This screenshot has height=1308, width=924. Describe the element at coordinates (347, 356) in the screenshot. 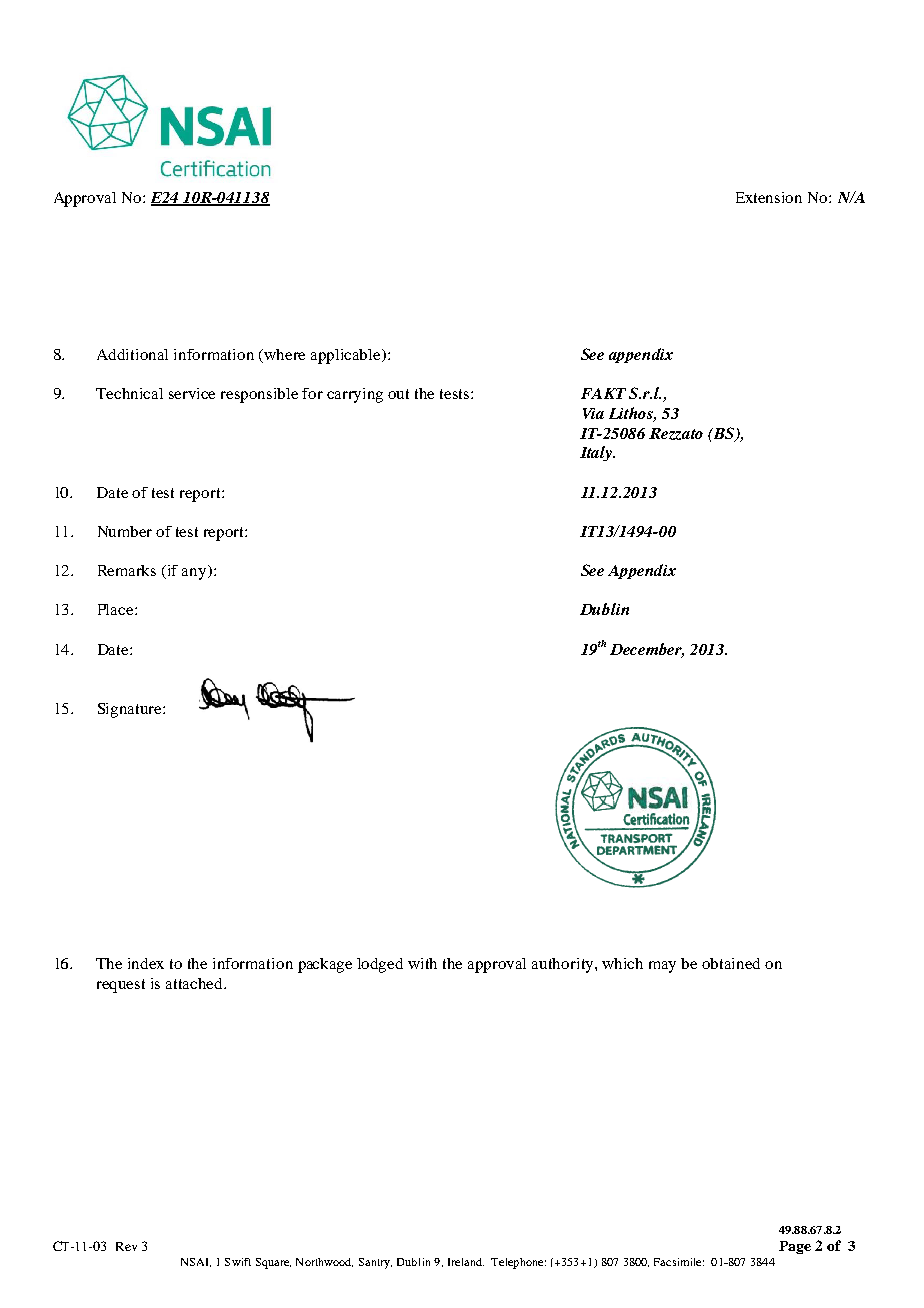

I see `applicable` at that location.
